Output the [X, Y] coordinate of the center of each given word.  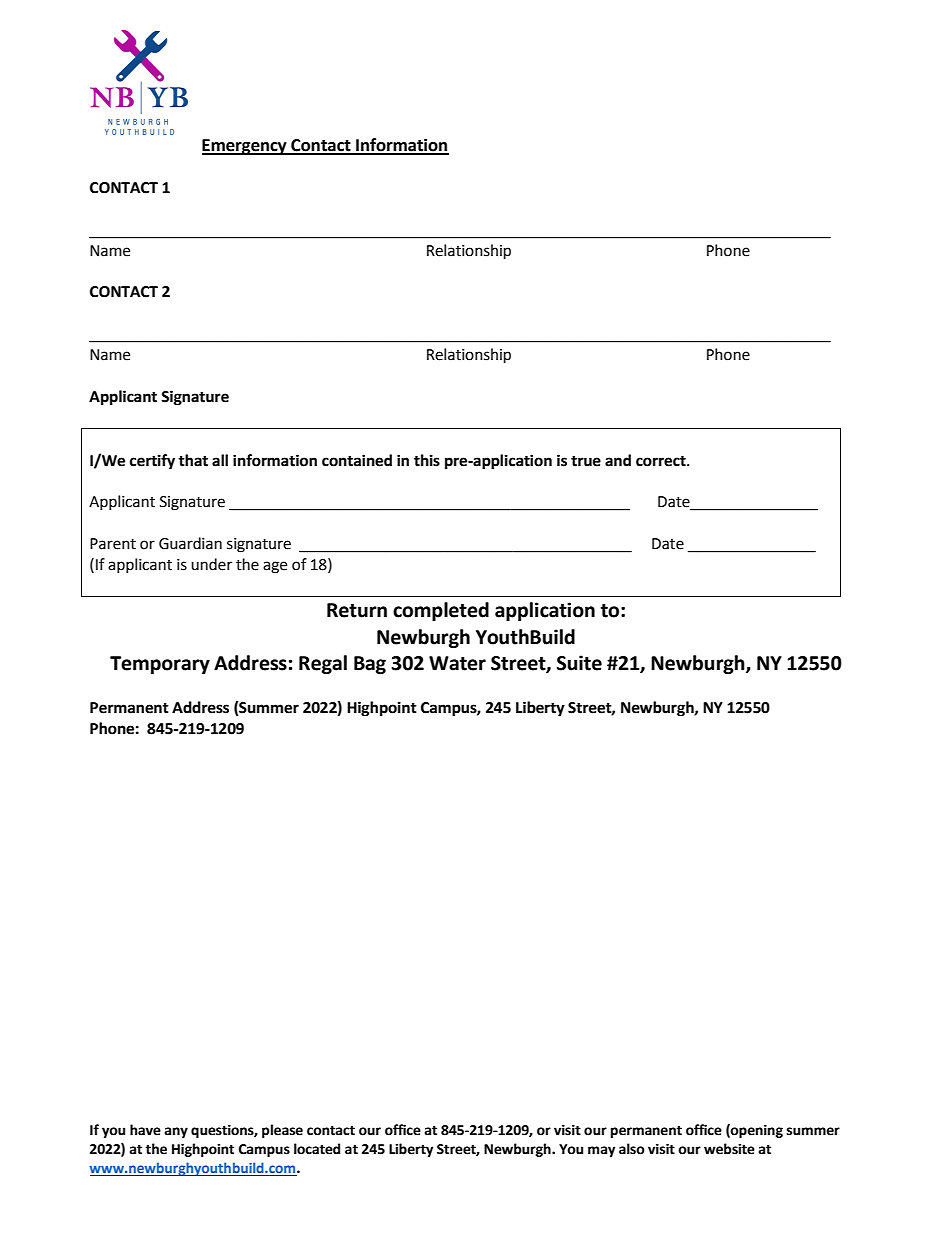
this [427, 460]
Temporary [160, 665]
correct [662, 461]
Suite [579, 663]
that [193, 460]
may [602, 1151]
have [145, 1130]
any [176, 1132]
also [632, 1149]
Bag [370, 665]
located [317, 1149]
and [618, 460]
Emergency [245, 147]
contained [357, 460]
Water [457, 663]
